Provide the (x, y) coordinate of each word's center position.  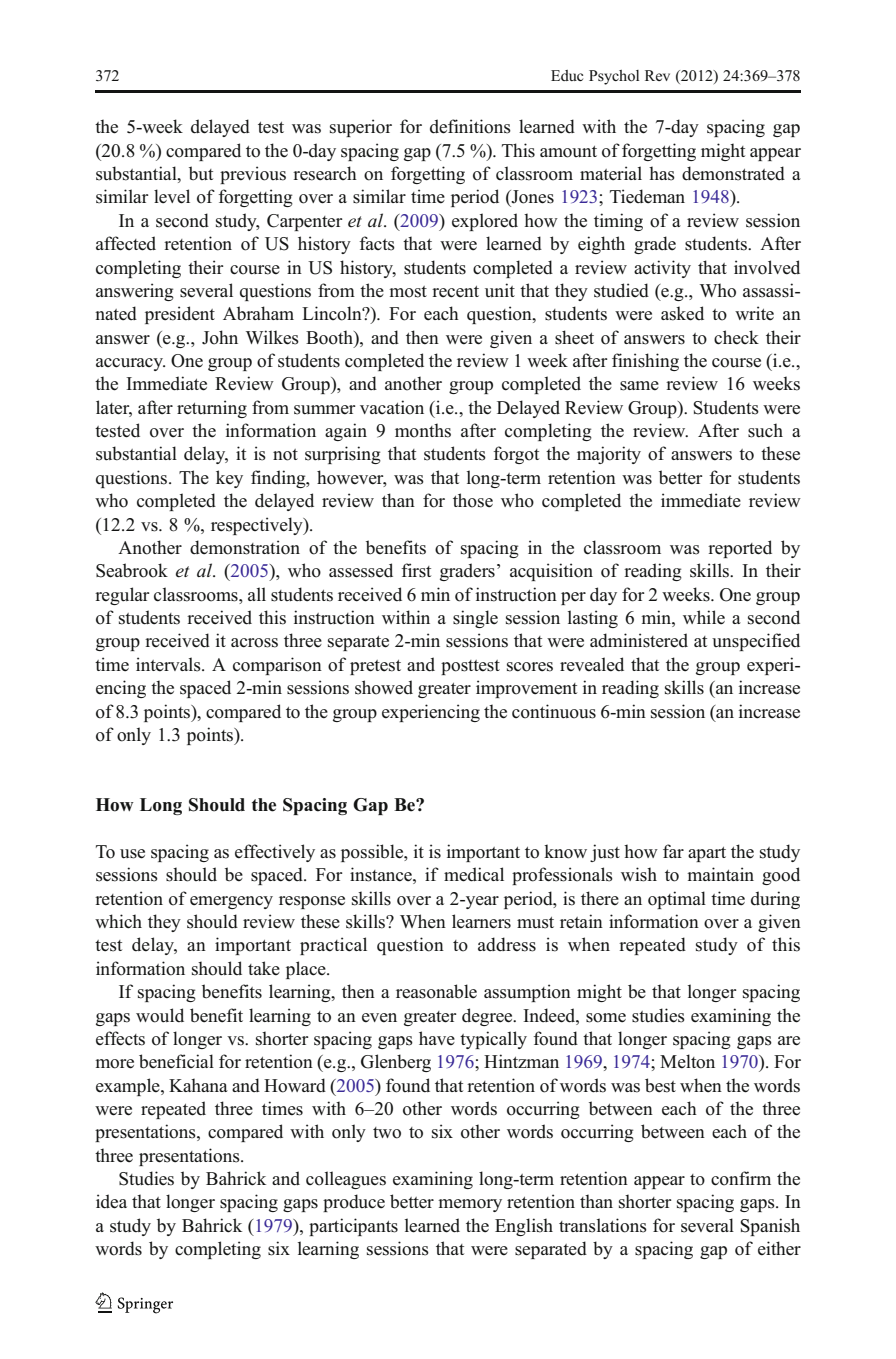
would (160, 1015)
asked (682, 313)
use (132, 854)
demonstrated (733, 173)
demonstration (245, 547)
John (220, 337)
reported (740, 549)
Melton (687, 1061)
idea (111, 1201)
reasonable (436, 991)
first (416, 570)
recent (455, 292)
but (201, 173)
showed (384, 687)
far (673, 851)
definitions (470, 126)
